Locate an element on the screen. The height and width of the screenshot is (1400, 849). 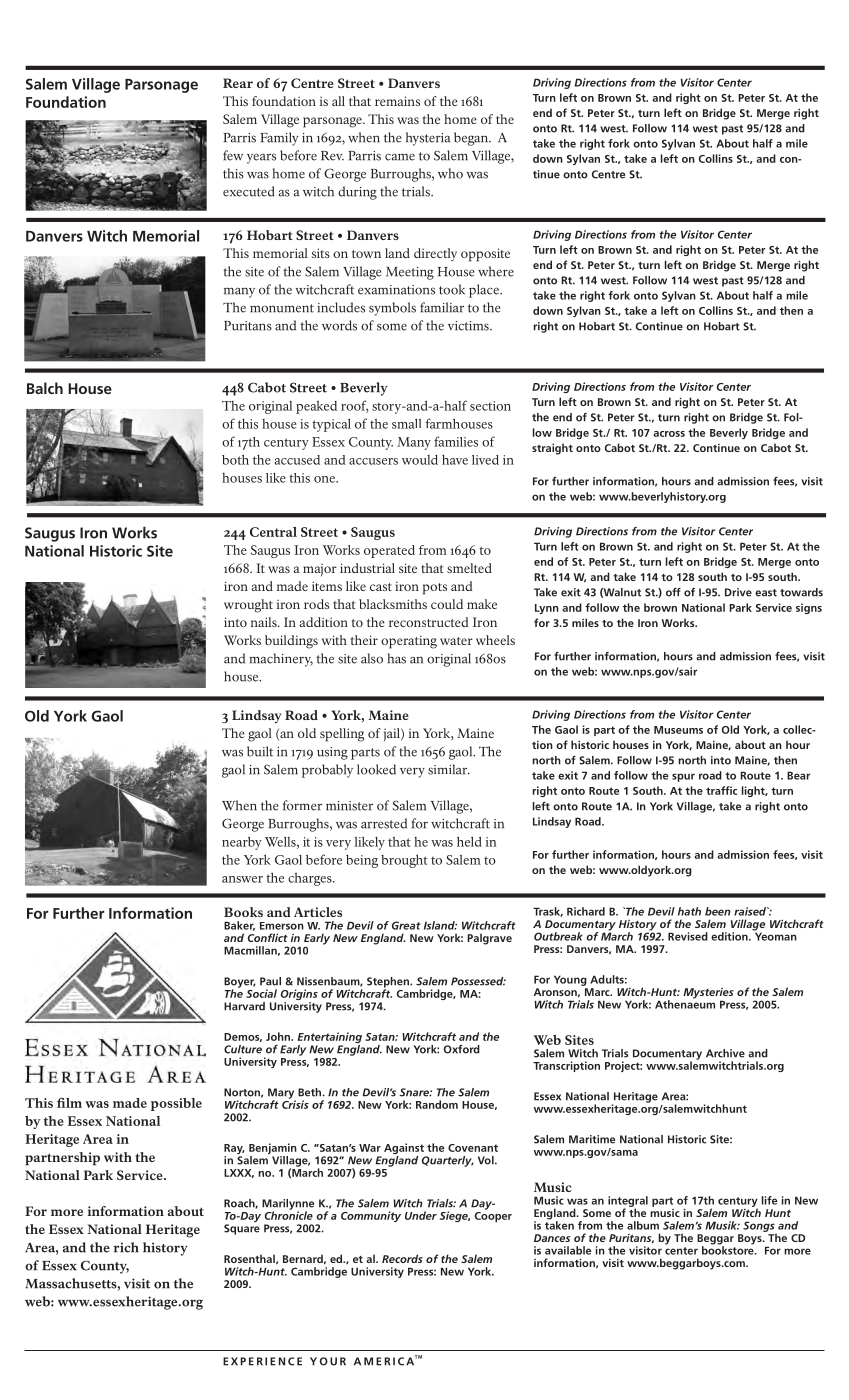
Stephen is located at coordinates (389, 983).
